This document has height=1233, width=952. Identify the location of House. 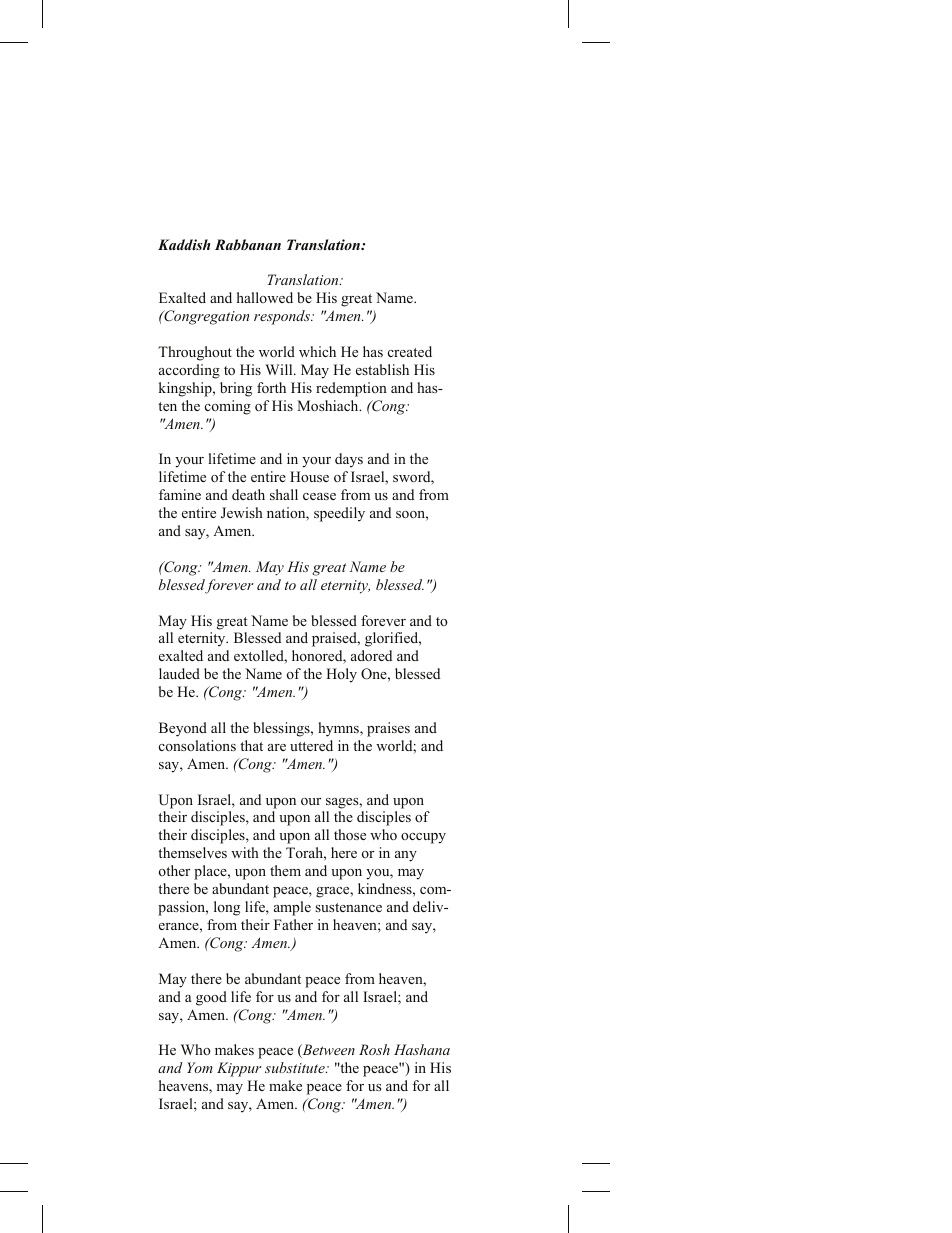
(309, 476).
